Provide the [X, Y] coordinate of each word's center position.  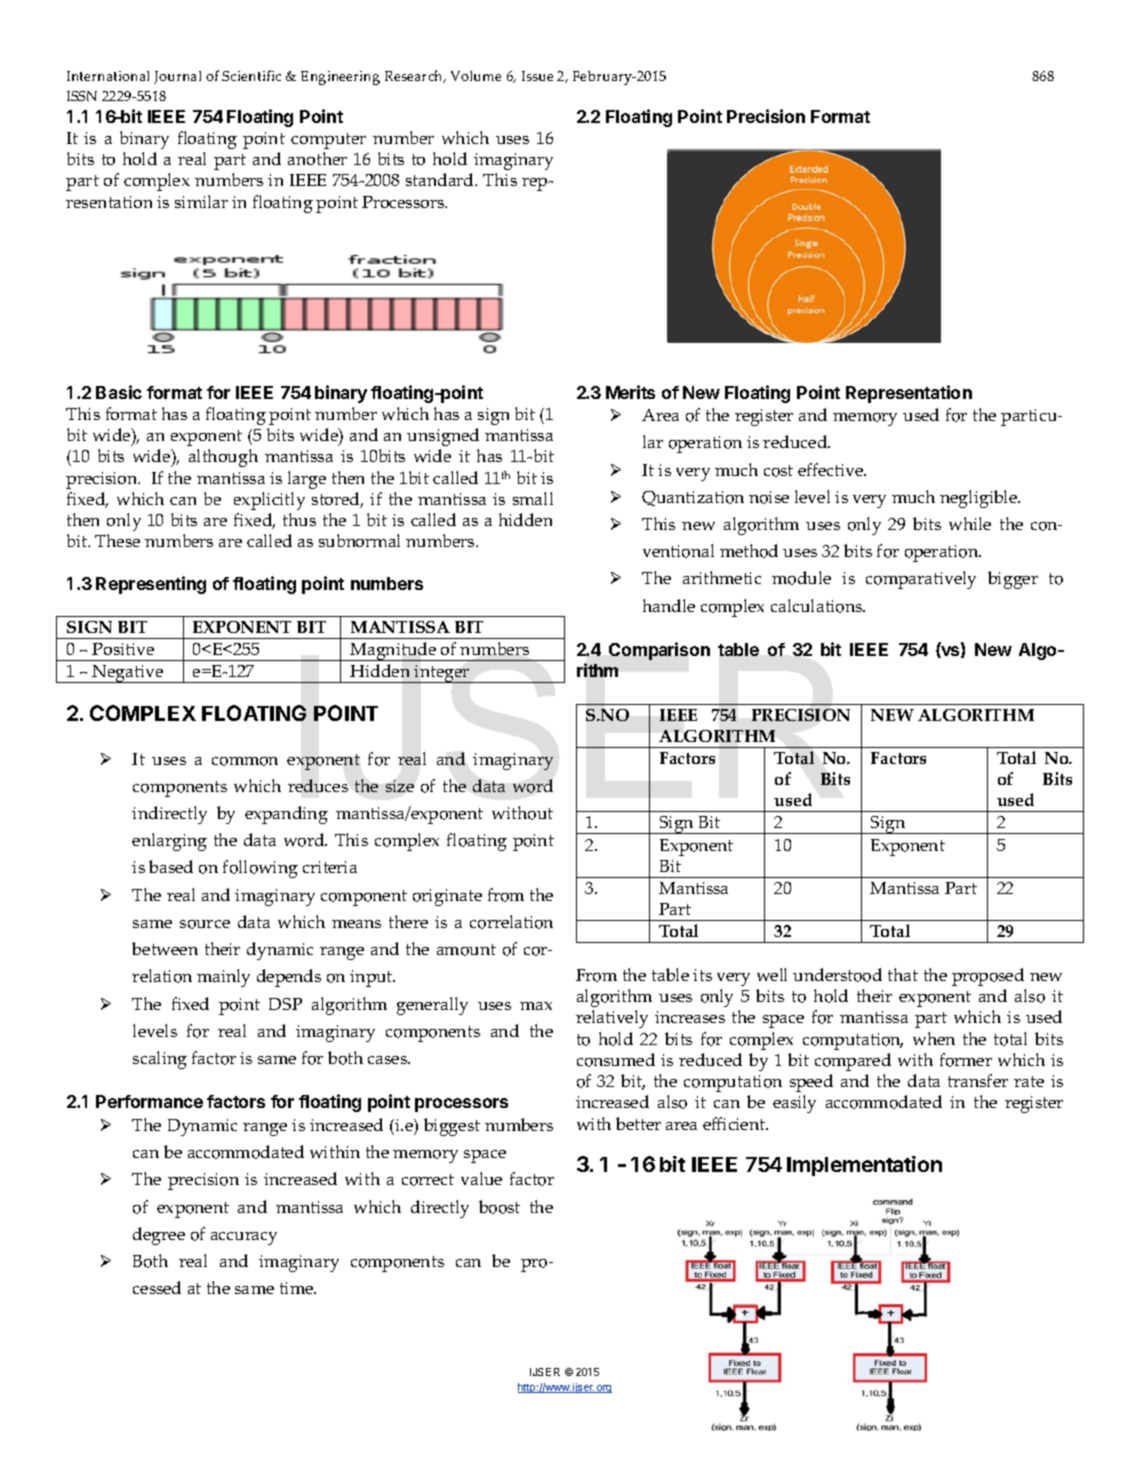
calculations [818, 606]
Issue [537, 76]
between [165, 948]
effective [832, 469]
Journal [177, 77]
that [903, 974]
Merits [630, 392]
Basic [119, 392]
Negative [128, 674]
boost [499, 1207]
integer [442, 674]
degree [159, 1236]
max [536, 1006]
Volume [476, 76]
